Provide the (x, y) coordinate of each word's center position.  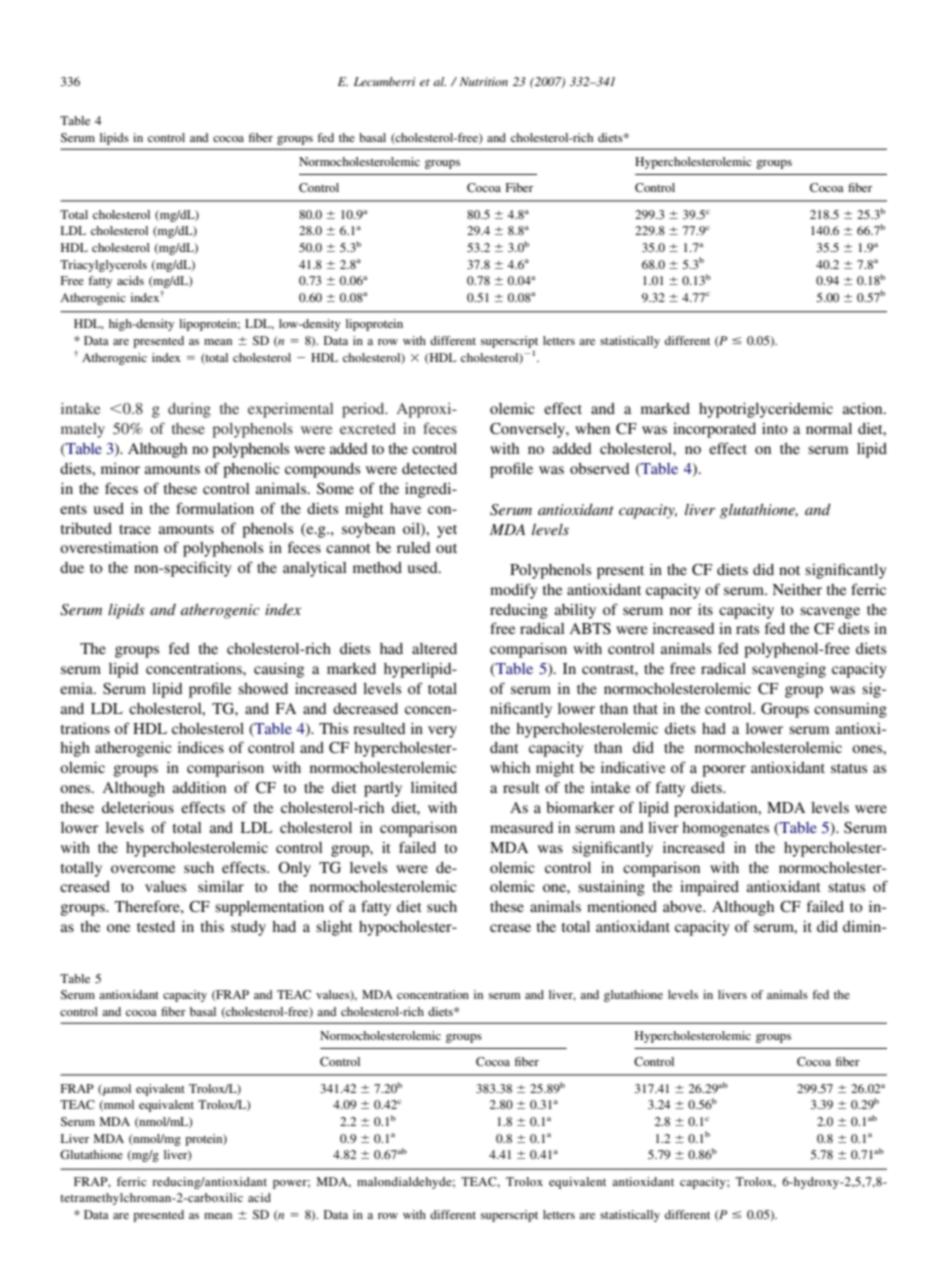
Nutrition (483, 81)
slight (334, 928)
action (864, 408)
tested (156, 926)
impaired (709, 888)
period (364, 410)
